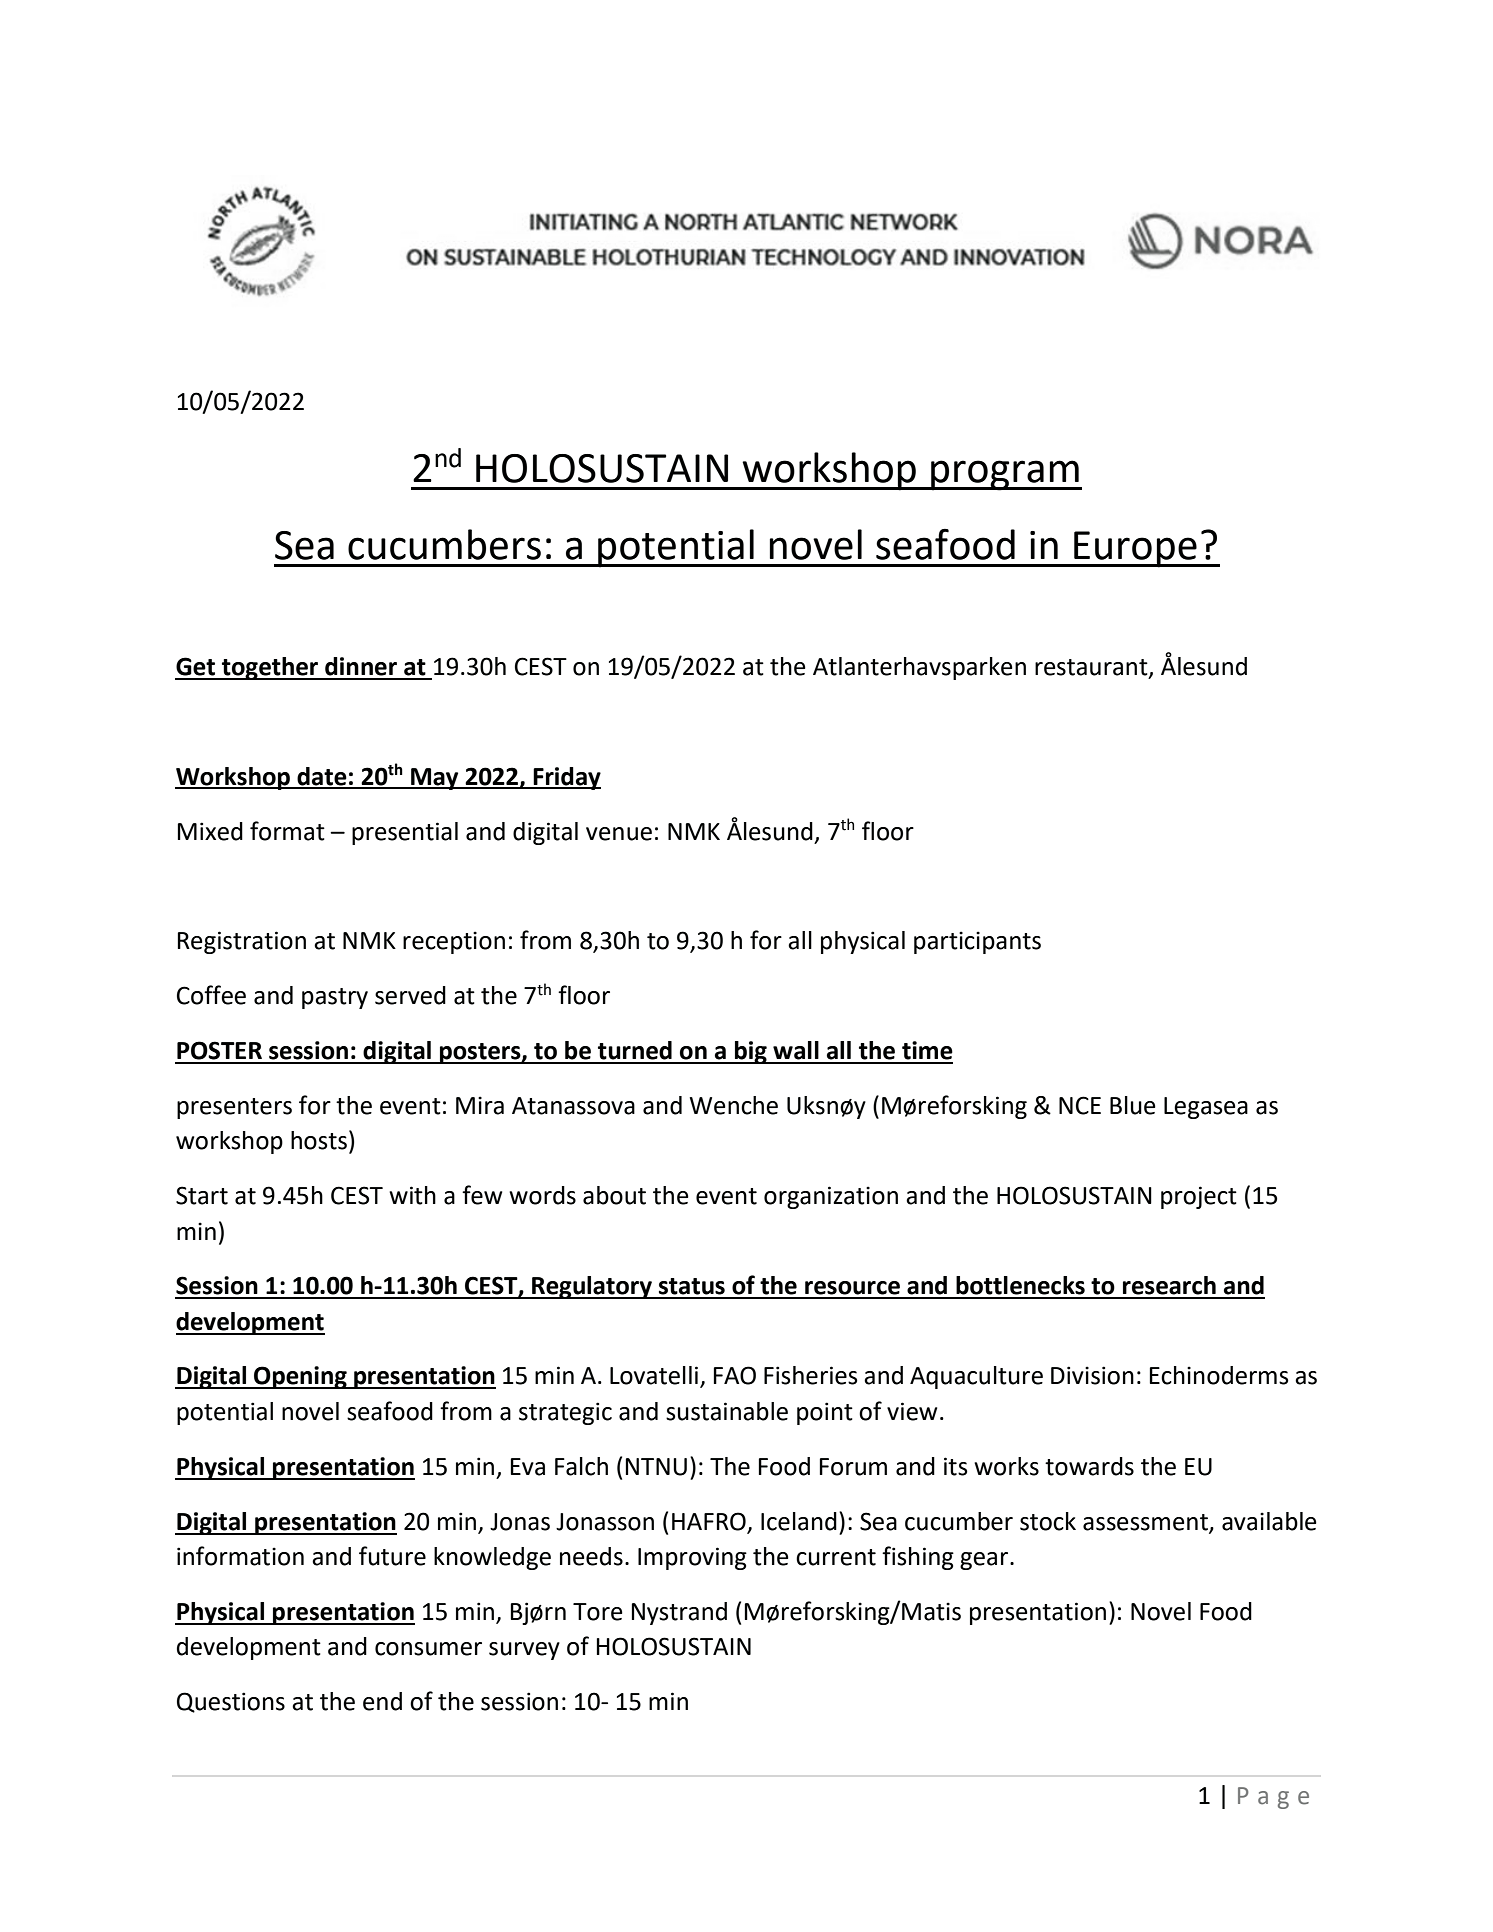 The image size is (1493, 1932). Describe the element at coordinates (1005, 475) in the screenshot. I see `program` at that location.
